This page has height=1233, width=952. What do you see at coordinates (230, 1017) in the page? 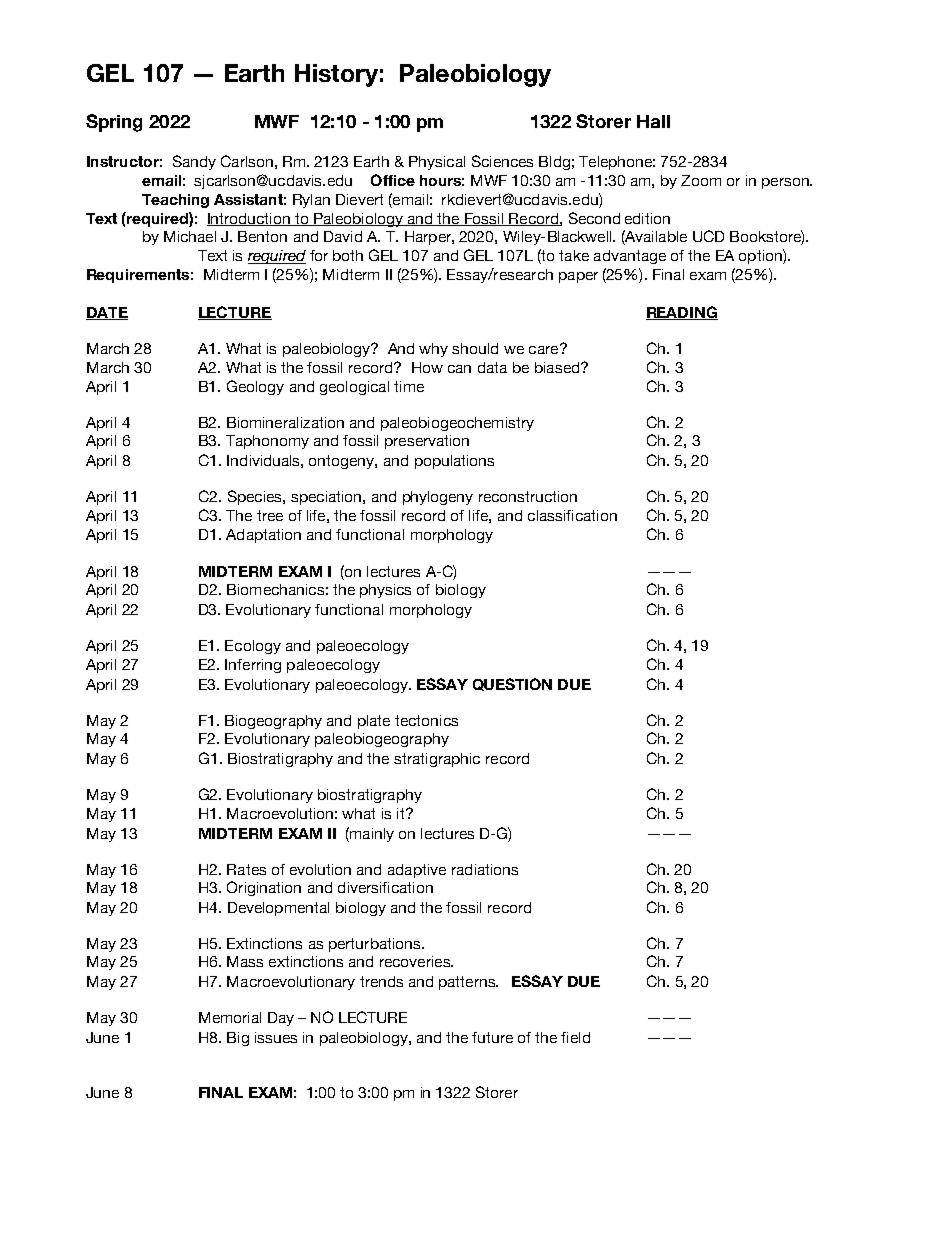
I see `Memorial` at bounding box center [230, 1017].
